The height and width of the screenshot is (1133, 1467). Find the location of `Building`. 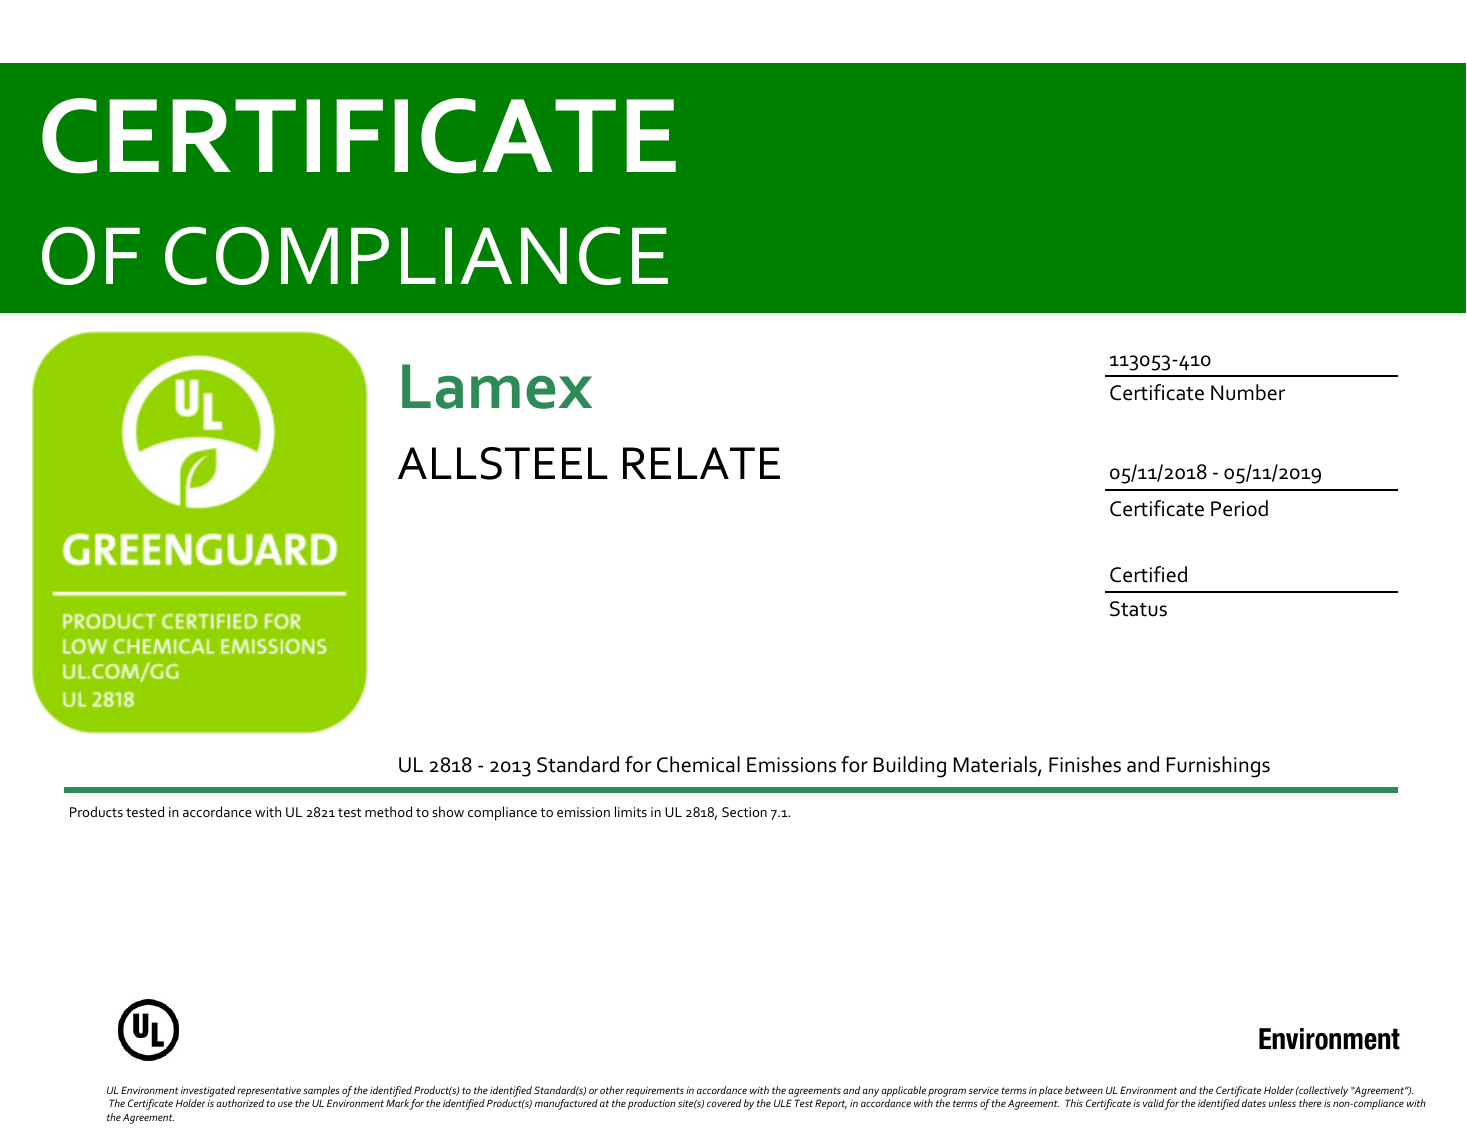

Building is located at coordinates (910, 767).
